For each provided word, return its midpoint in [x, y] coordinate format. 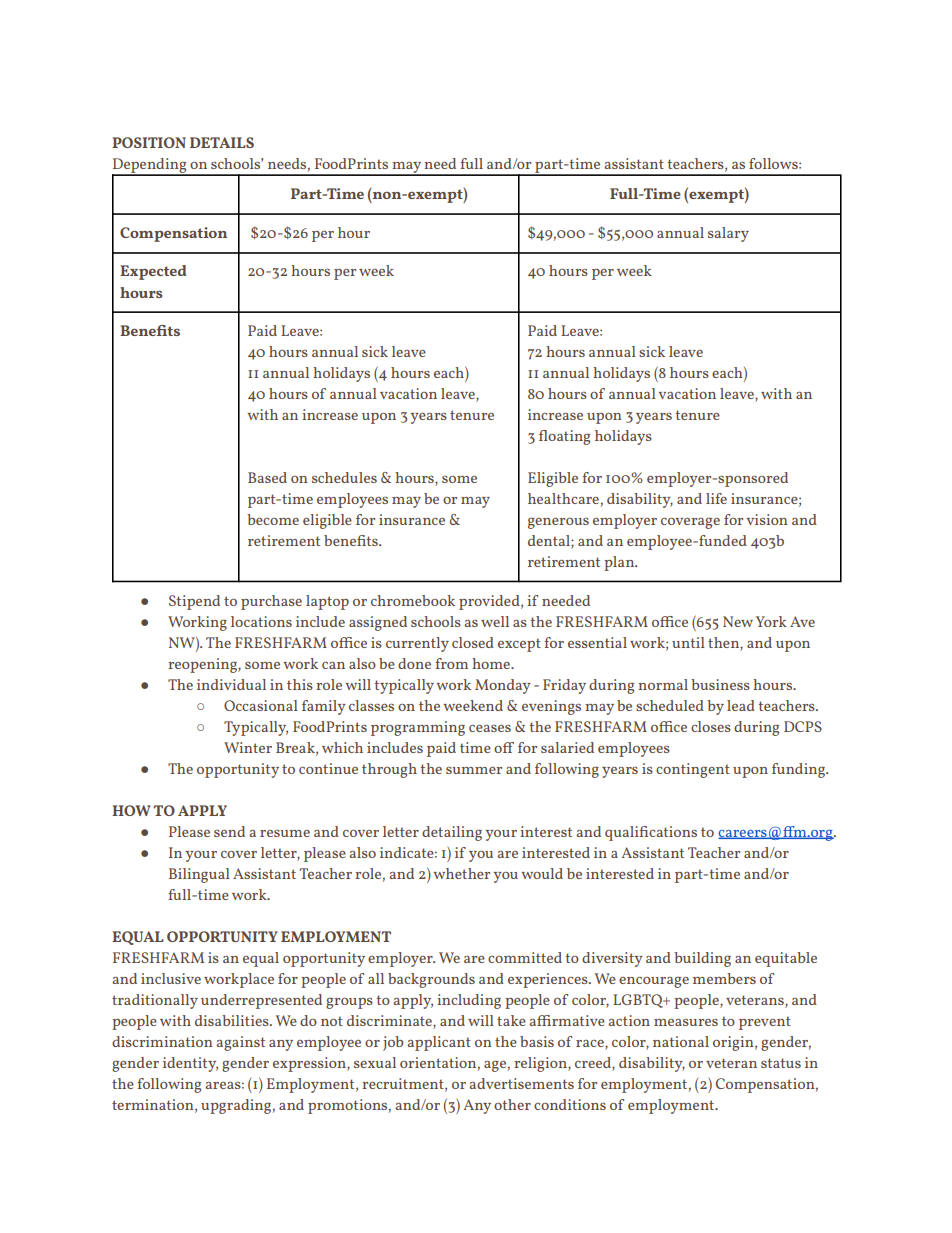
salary [728, 234]
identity [190, 1064]
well [495, 621]
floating [564, 437]
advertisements [521, 1083]
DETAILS [222, 142]
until [688, 642]
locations [261, 621]
